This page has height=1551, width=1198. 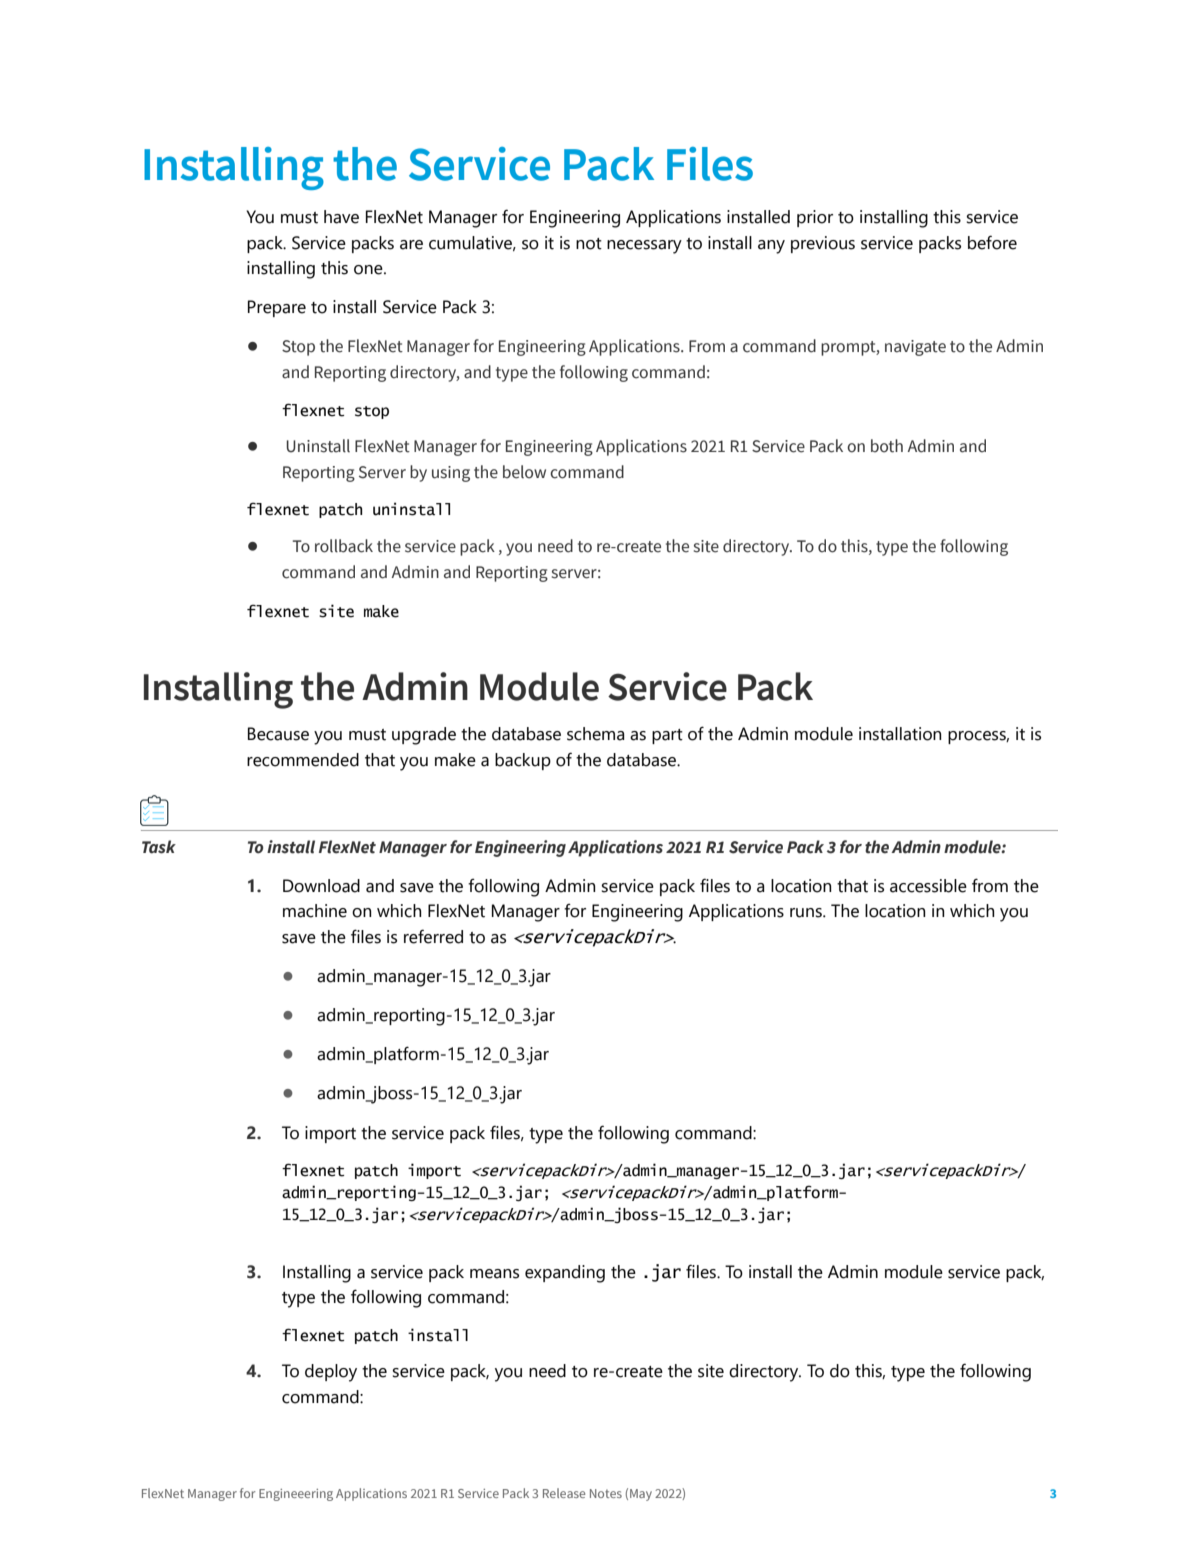 I want to click on deploy, so click(x=331, y=1373).
